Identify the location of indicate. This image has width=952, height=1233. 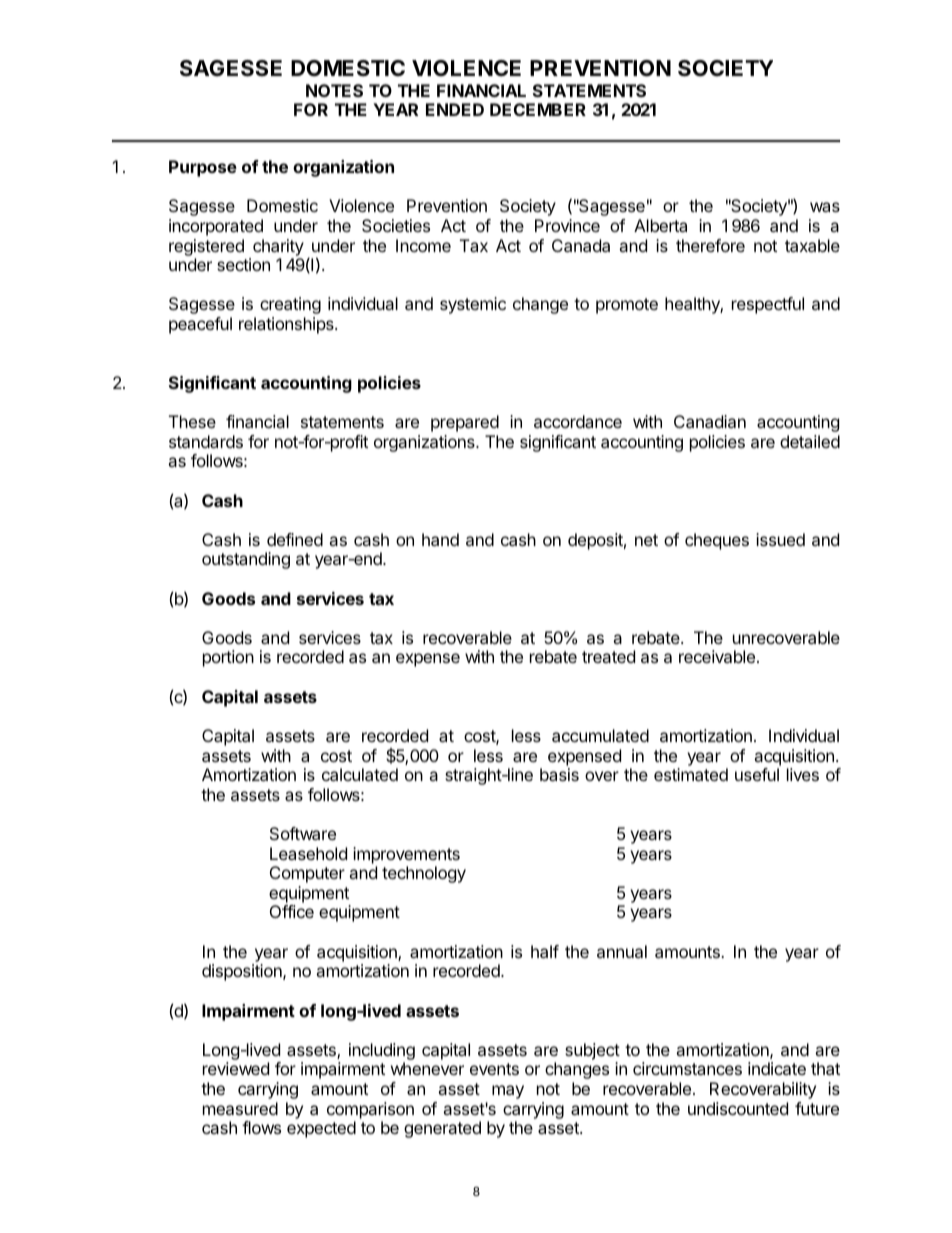
(777, 1068).
